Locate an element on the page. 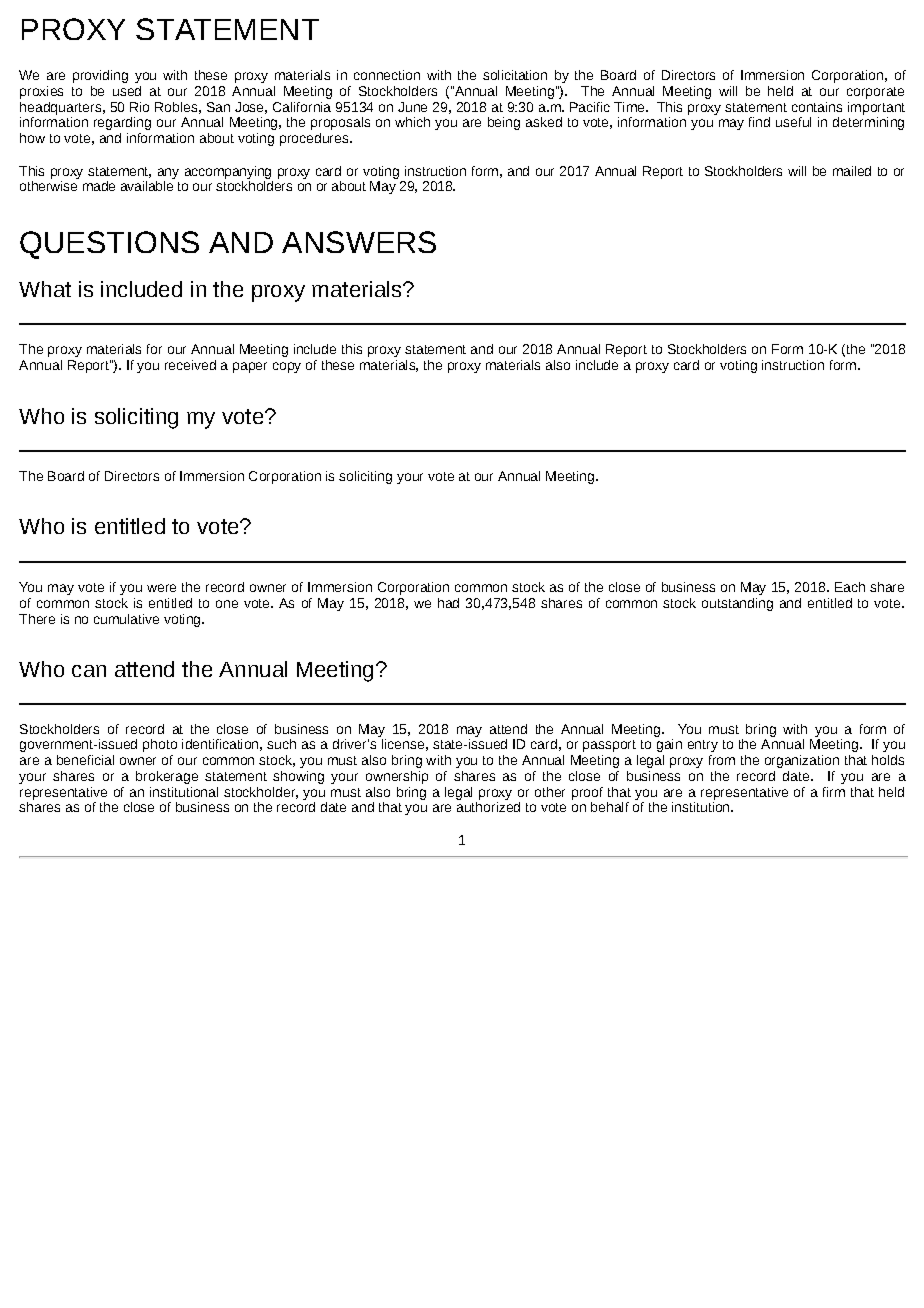  were is located at coordinates (161, 588).
